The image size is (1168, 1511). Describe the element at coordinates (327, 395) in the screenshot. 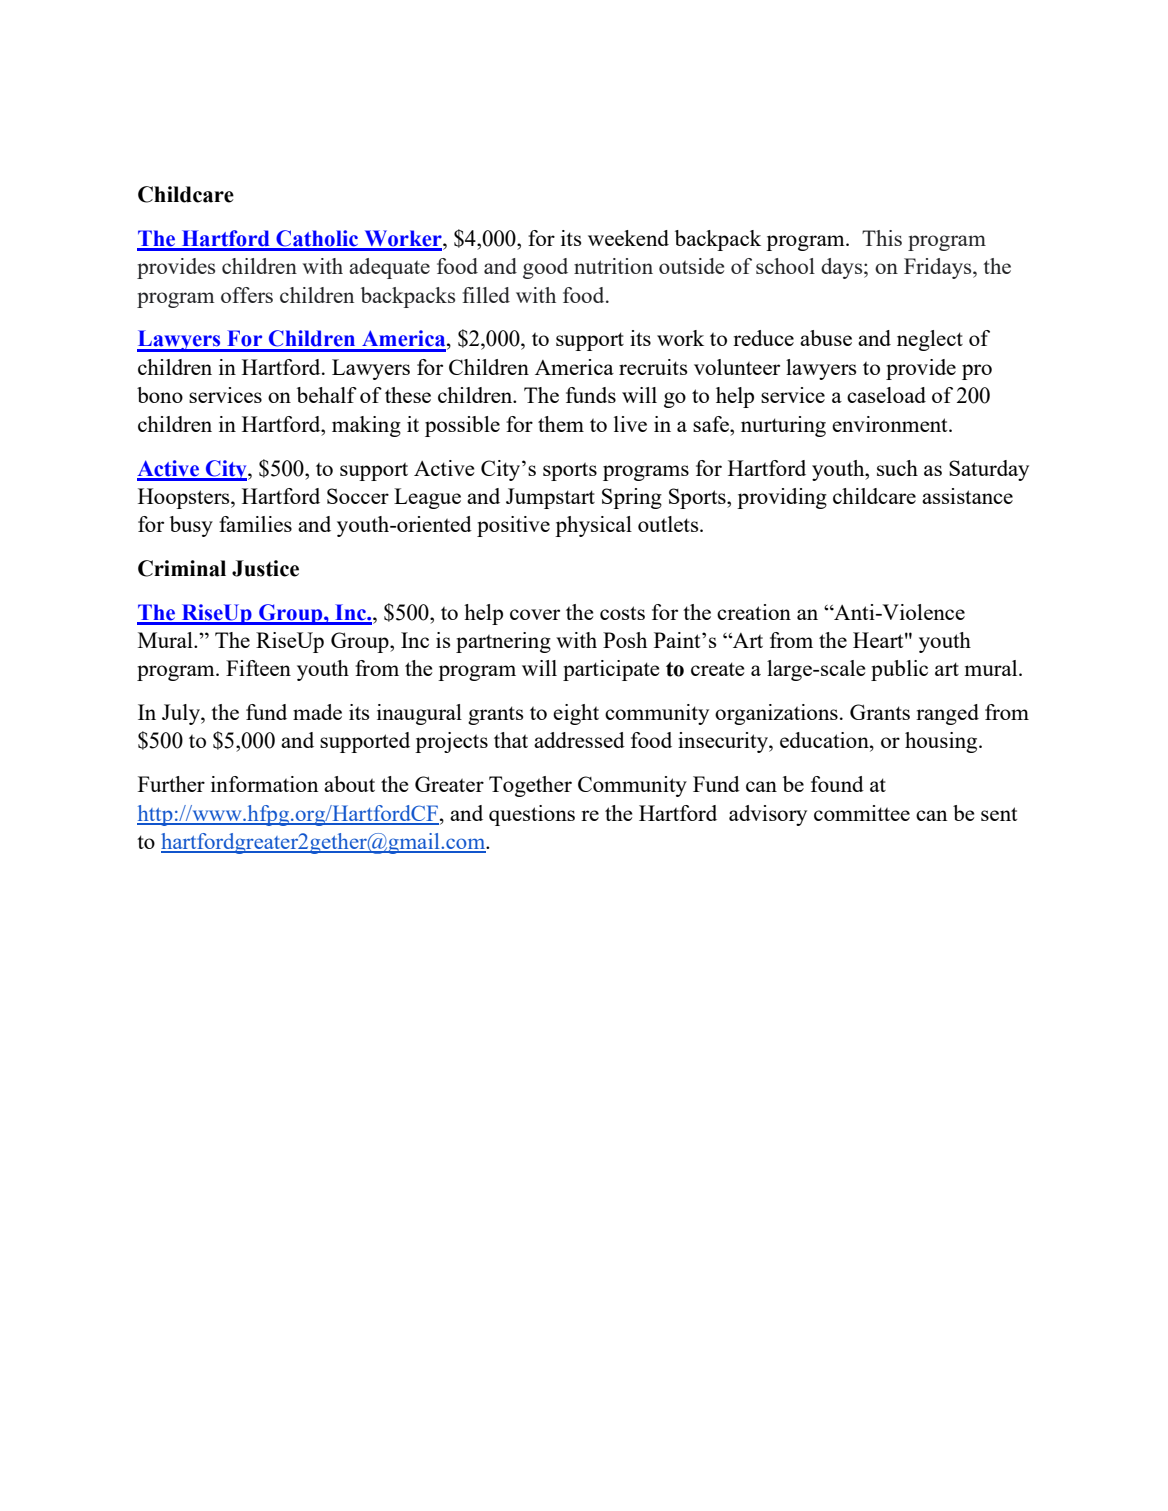

I see `behalf` at that location.
